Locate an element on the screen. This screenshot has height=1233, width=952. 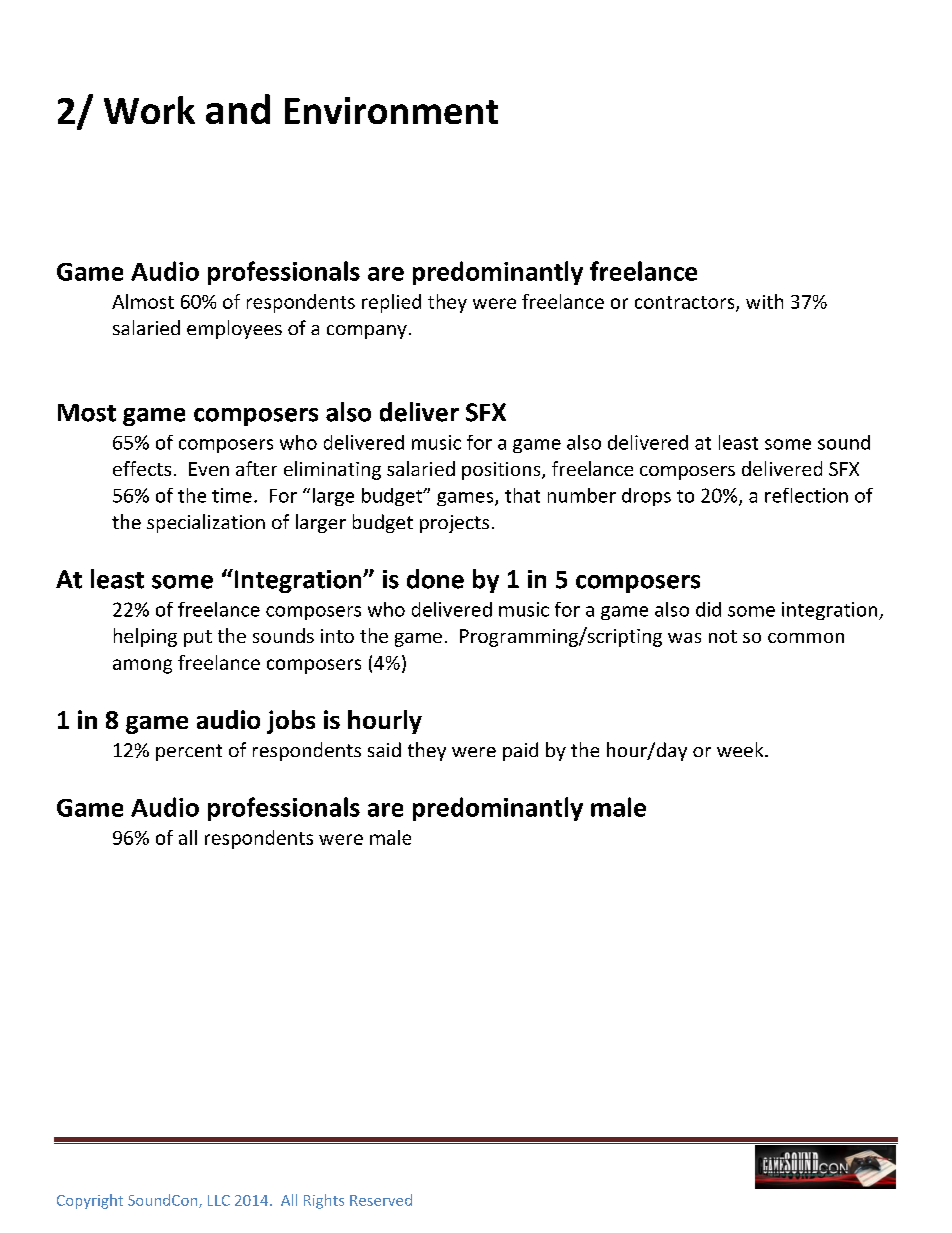
positions is located at coordinates (502, 471).
